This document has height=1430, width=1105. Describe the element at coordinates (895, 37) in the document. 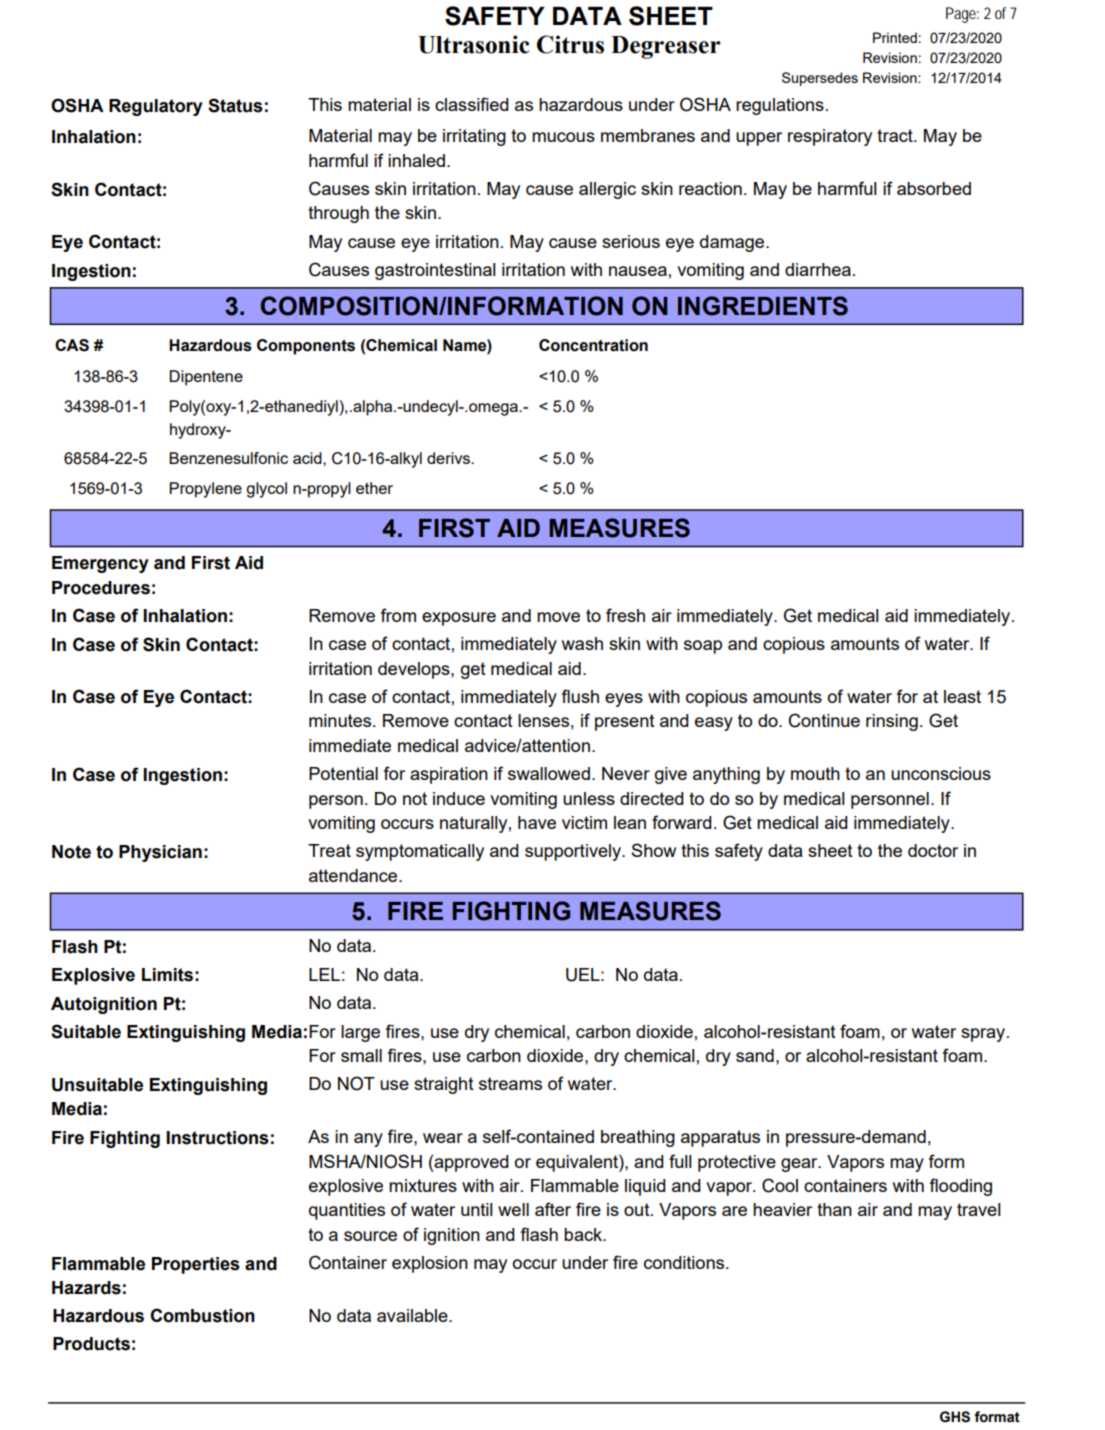

I see `Printed` at that location.
